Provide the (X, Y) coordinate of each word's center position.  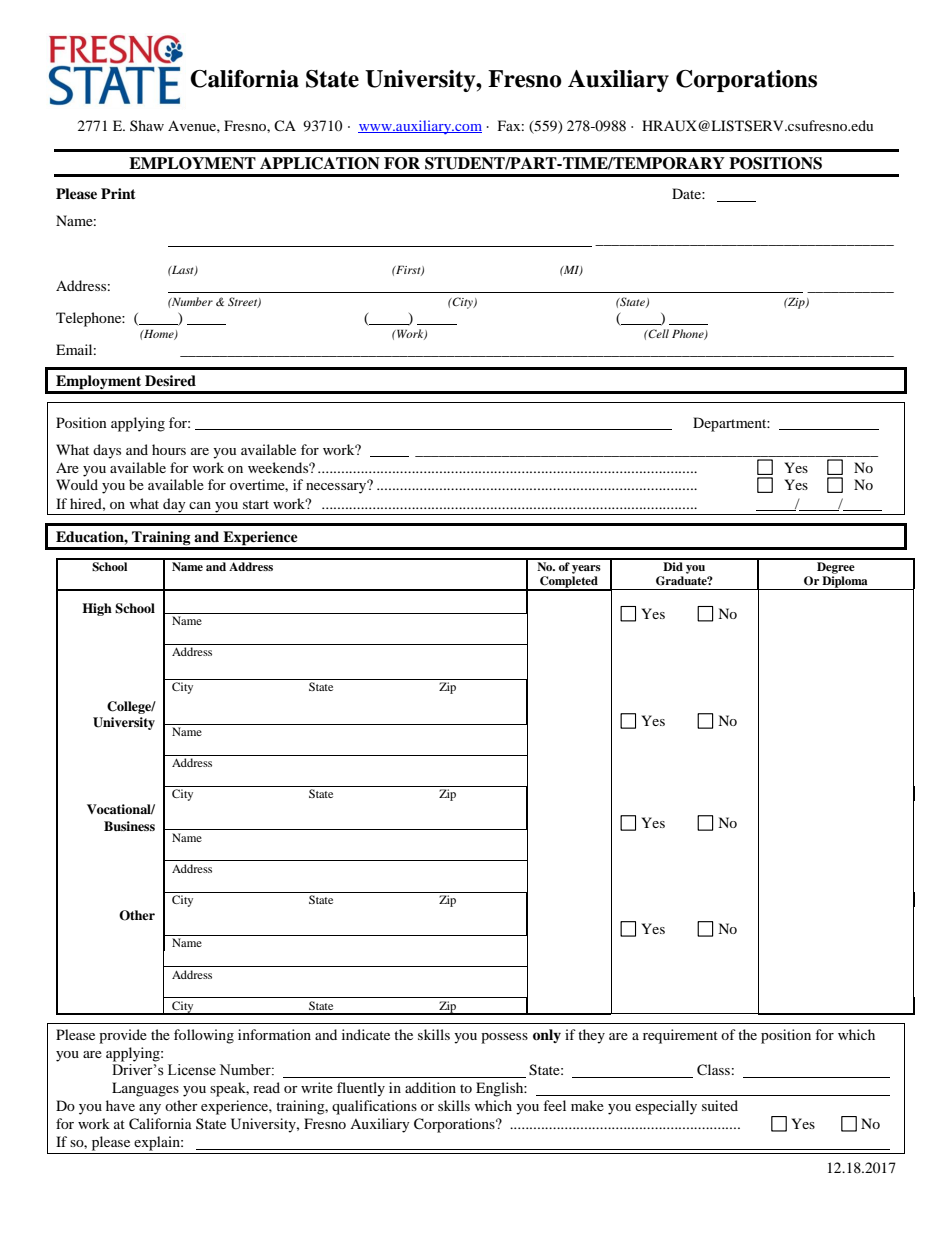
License (192, 1070)
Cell (658, 333)
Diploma (845, 583)
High (97, 609)
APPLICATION (320, 163)
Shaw (147, 125)
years (586, 569)
